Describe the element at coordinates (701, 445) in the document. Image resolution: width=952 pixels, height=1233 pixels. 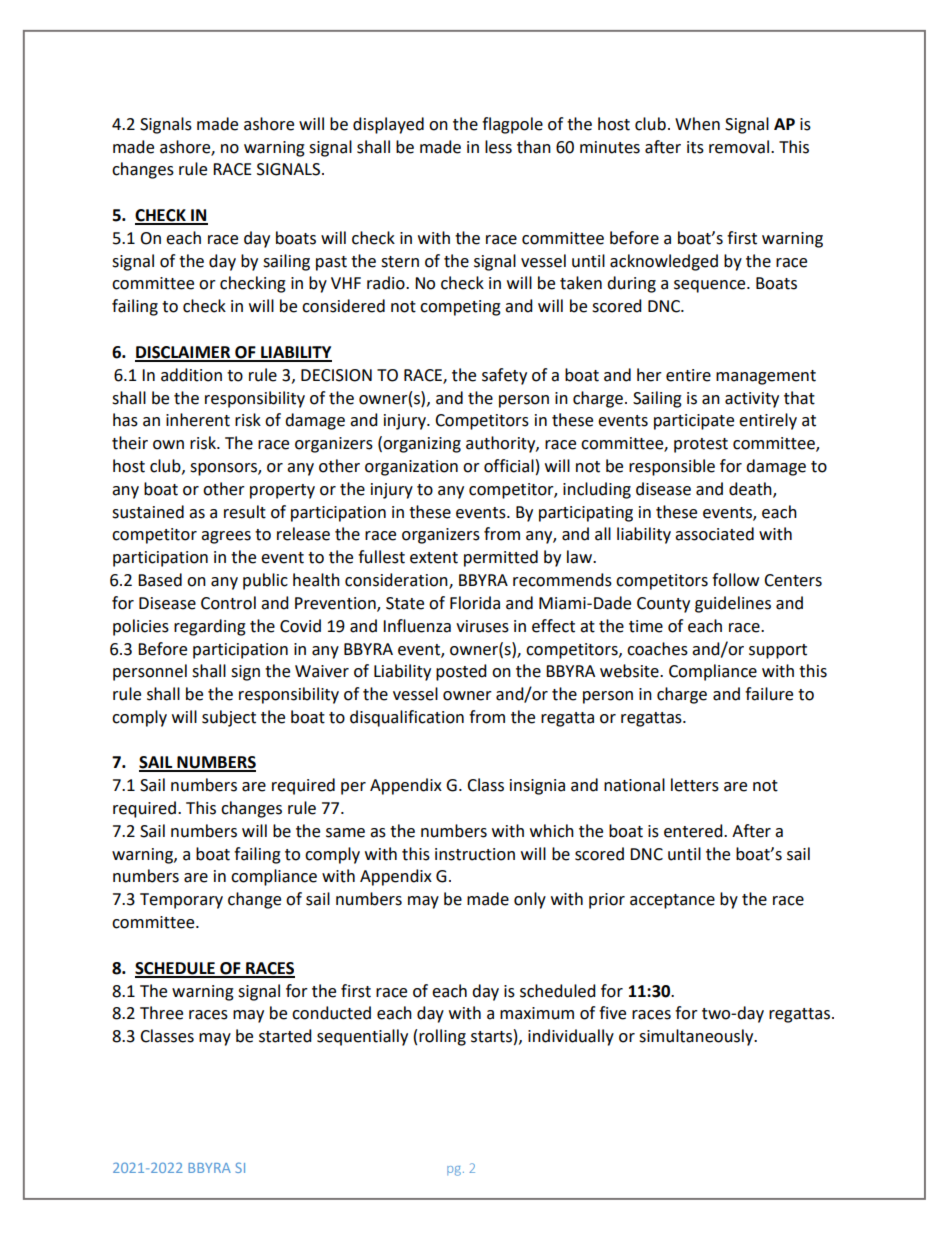
I see `protest` at that location.
